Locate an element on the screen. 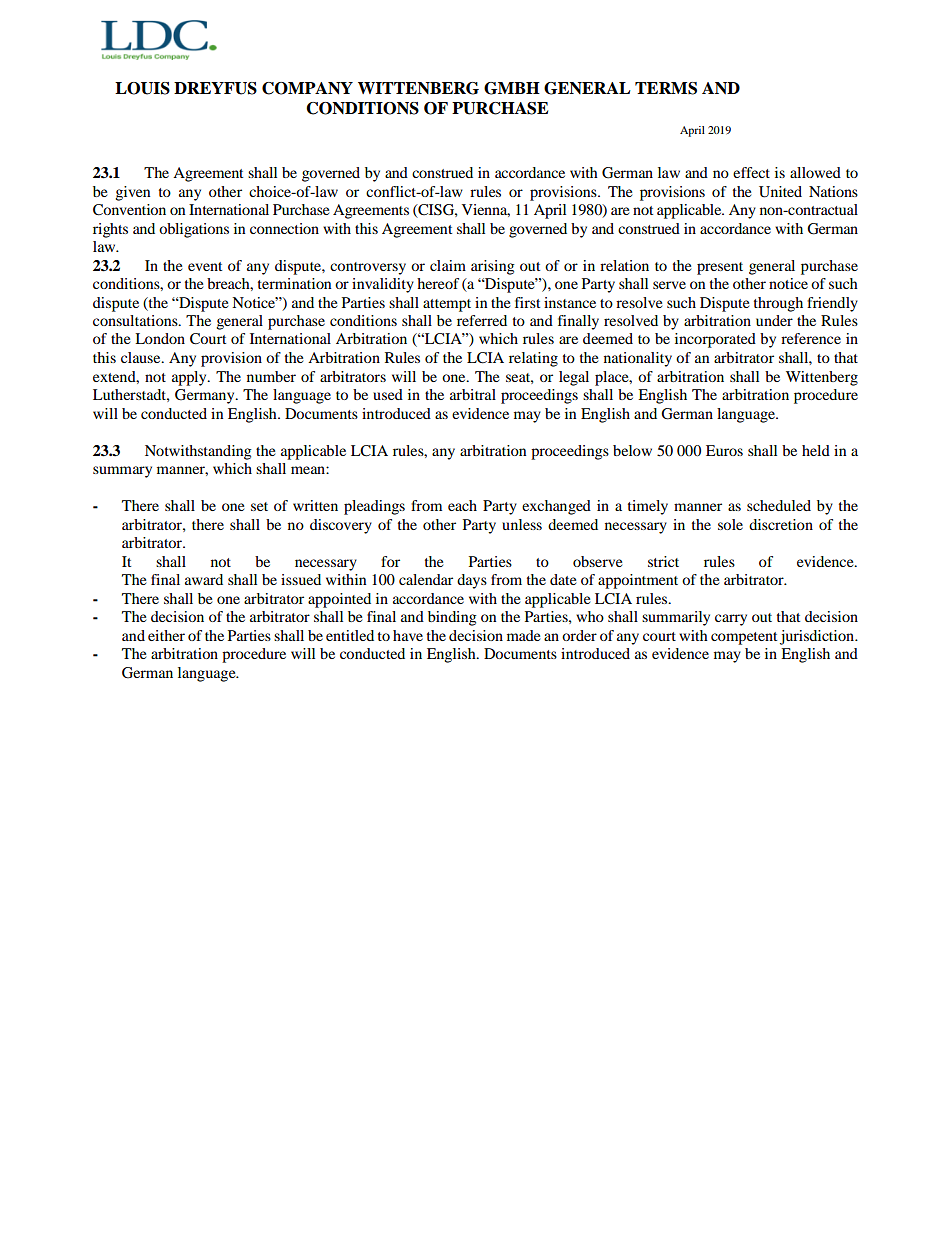  Euros is located at coordinates (724, 450).
